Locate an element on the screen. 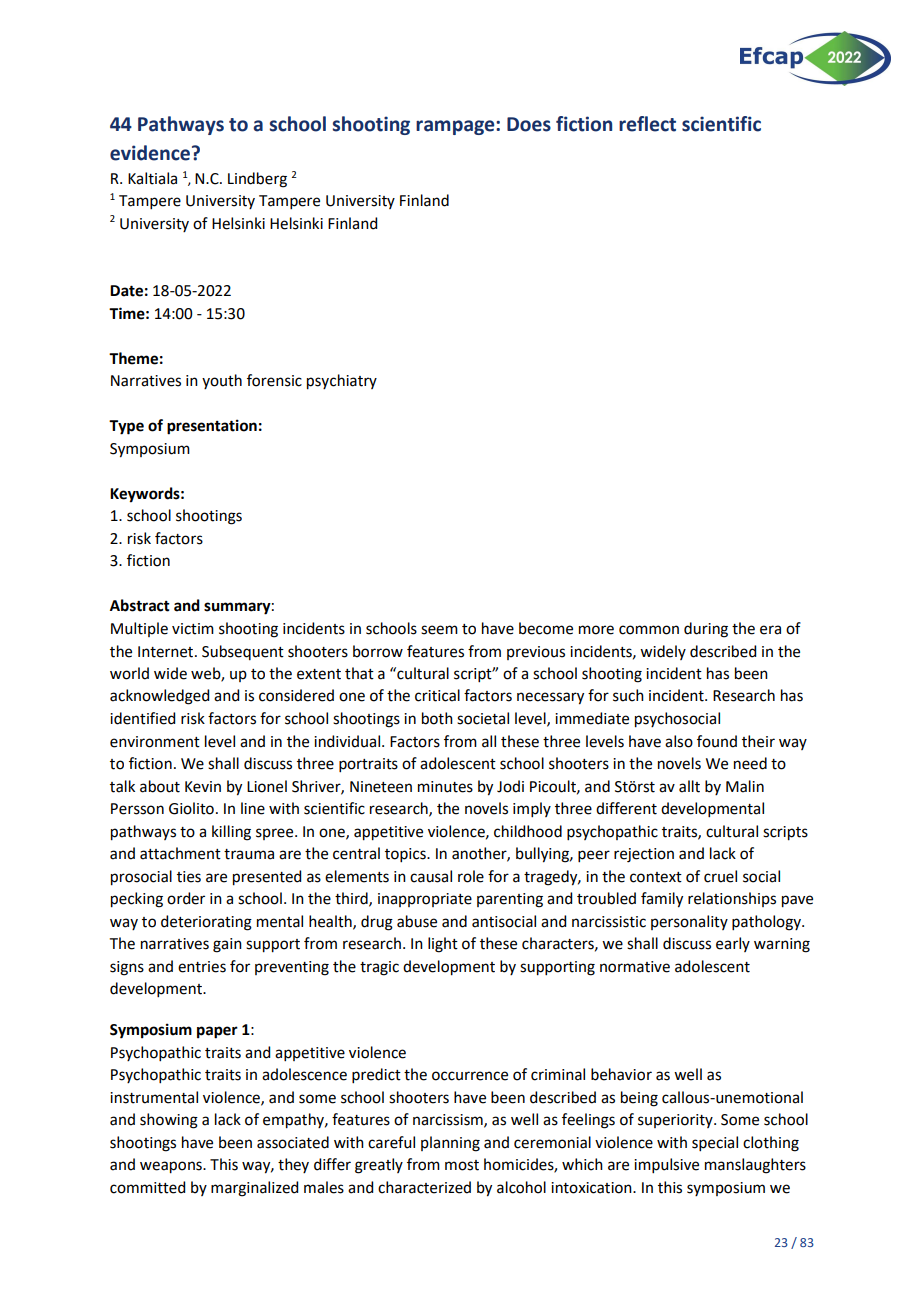 The height and width of the screenshot is (1308, 924). rampage is located at coordinates (456, 127).
